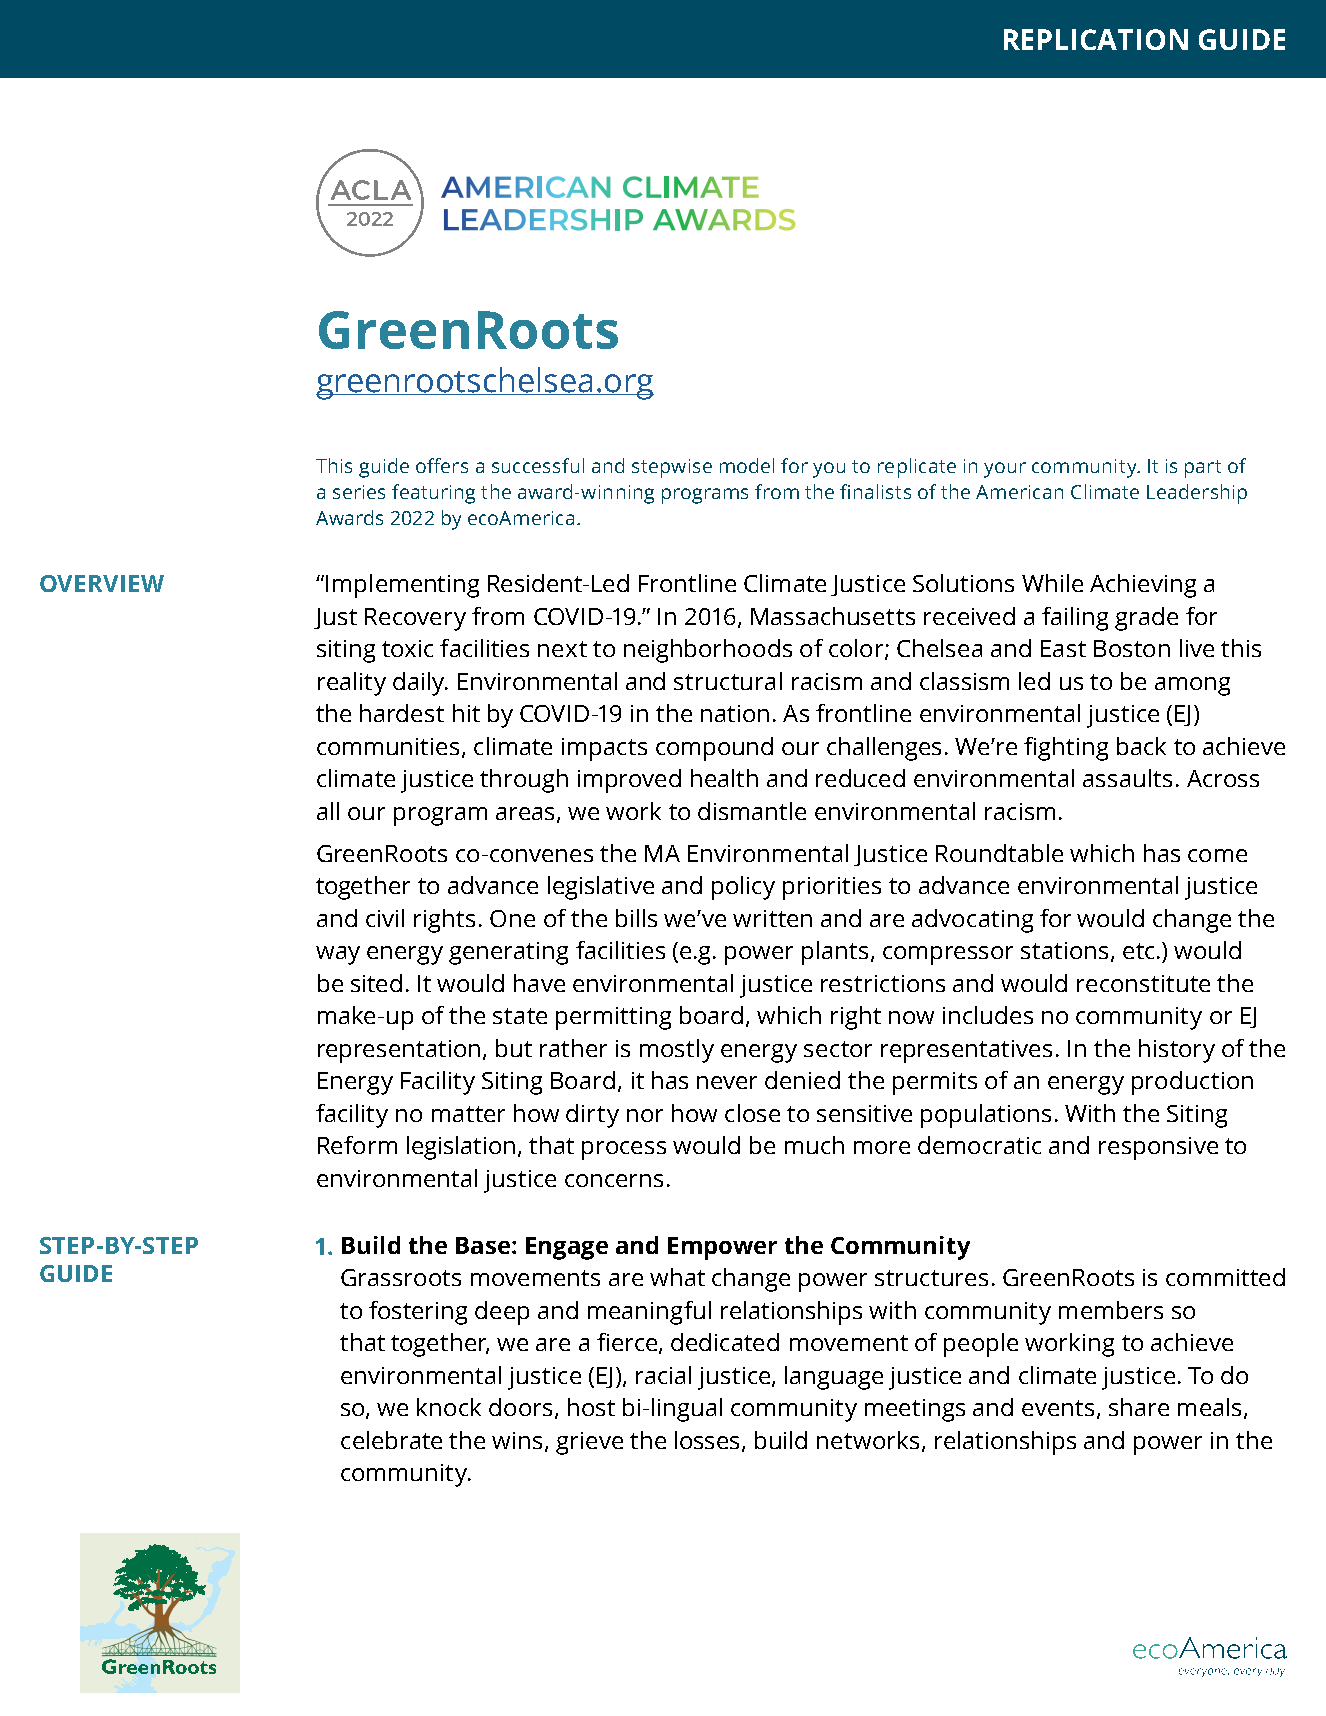 The image size is (1326, 1716). I want to click on series, so click(359, 492).
